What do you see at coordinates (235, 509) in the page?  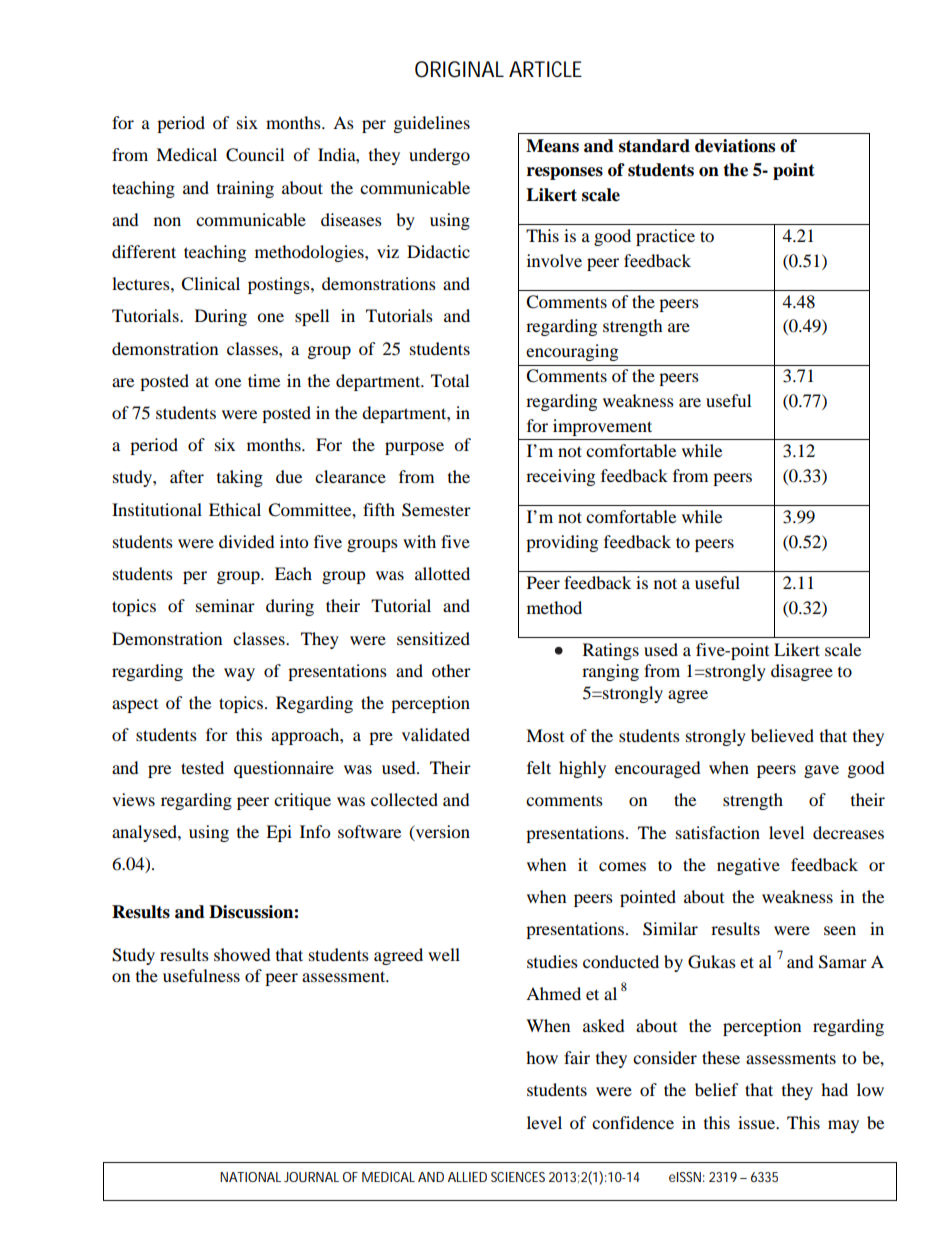 I see `Ethical` at bounding box center [235, 509].
